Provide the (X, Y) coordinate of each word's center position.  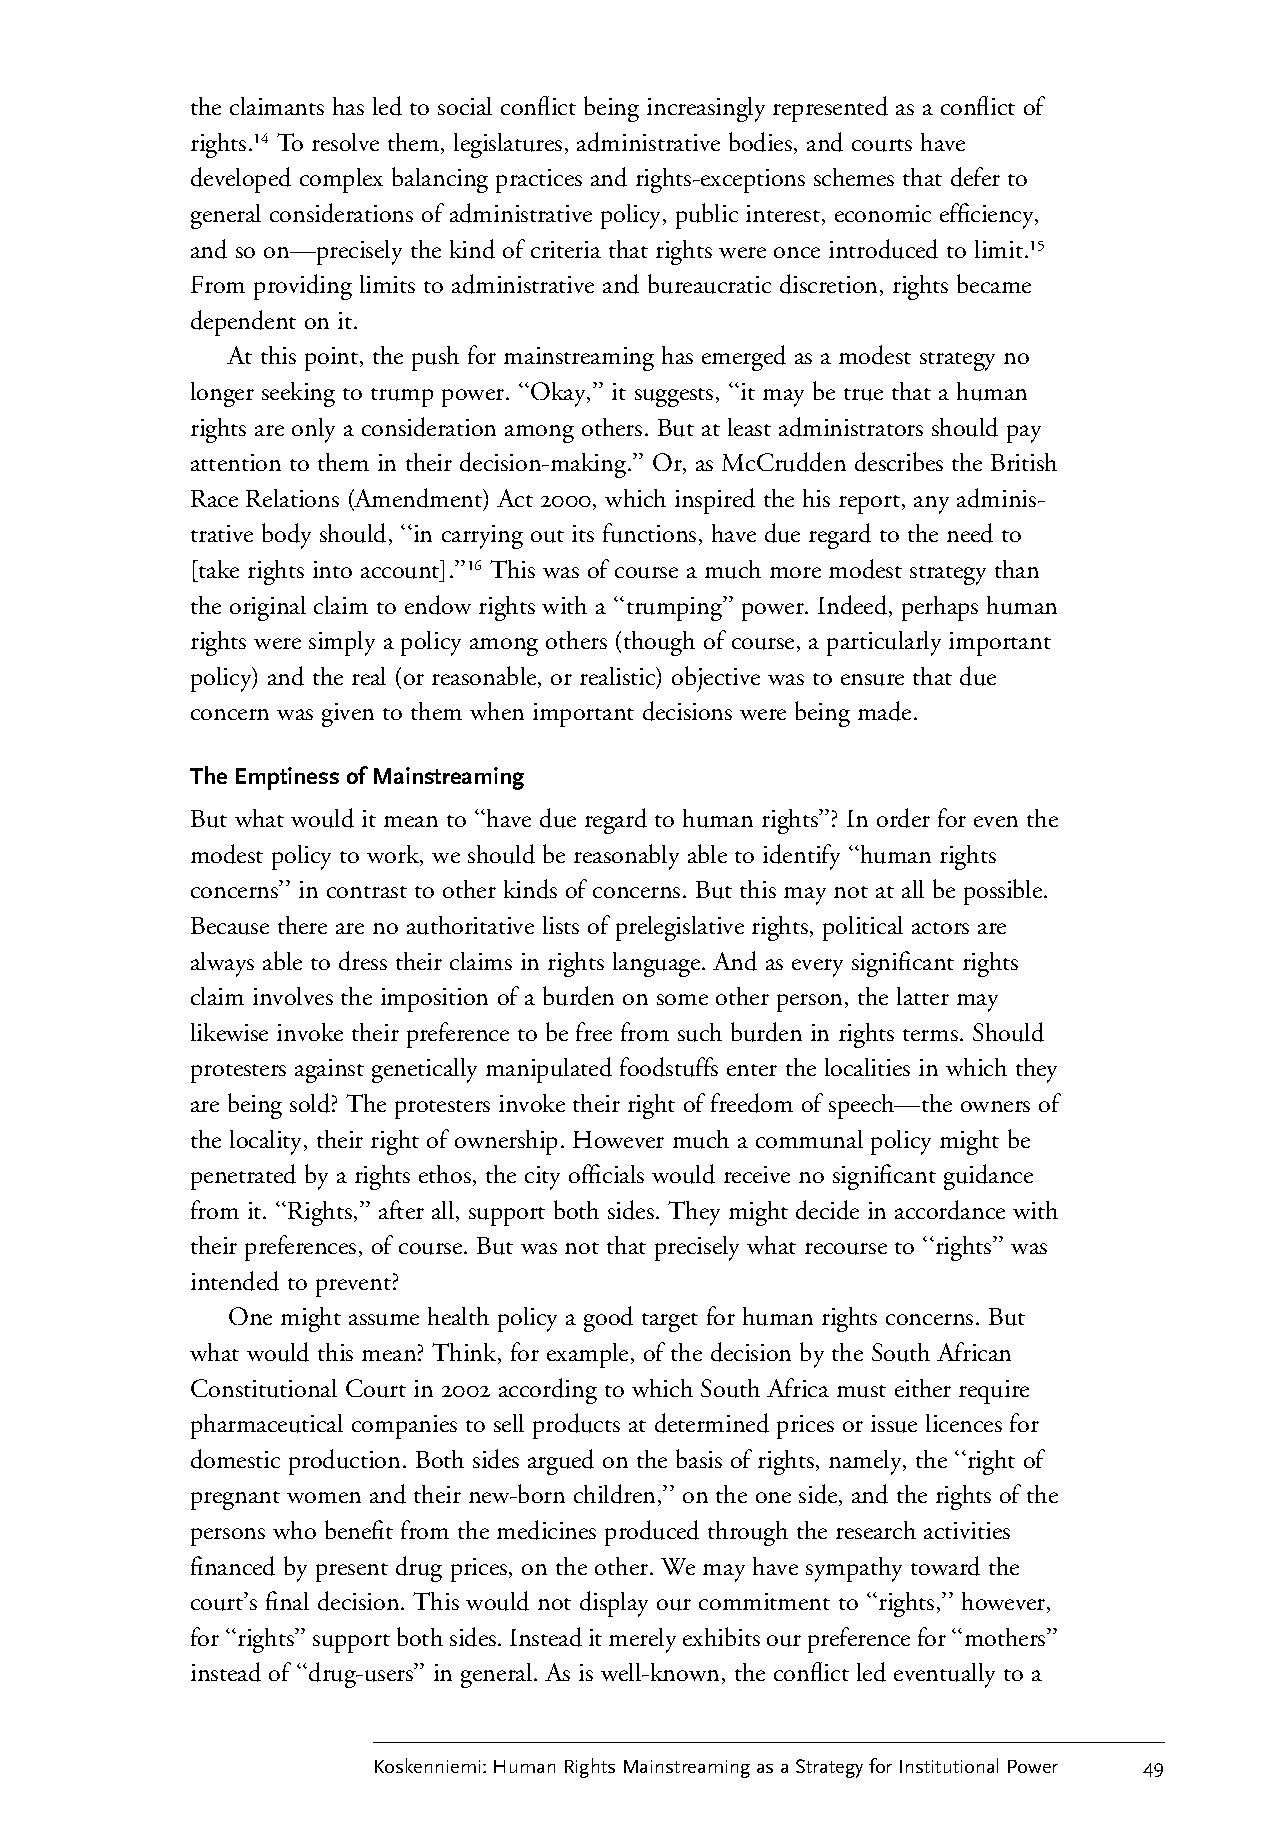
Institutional (949, 1765)
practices (539, 181)
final (287, 1600)
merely (642, 1640)
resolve (345, 142)
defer (975, 177)
